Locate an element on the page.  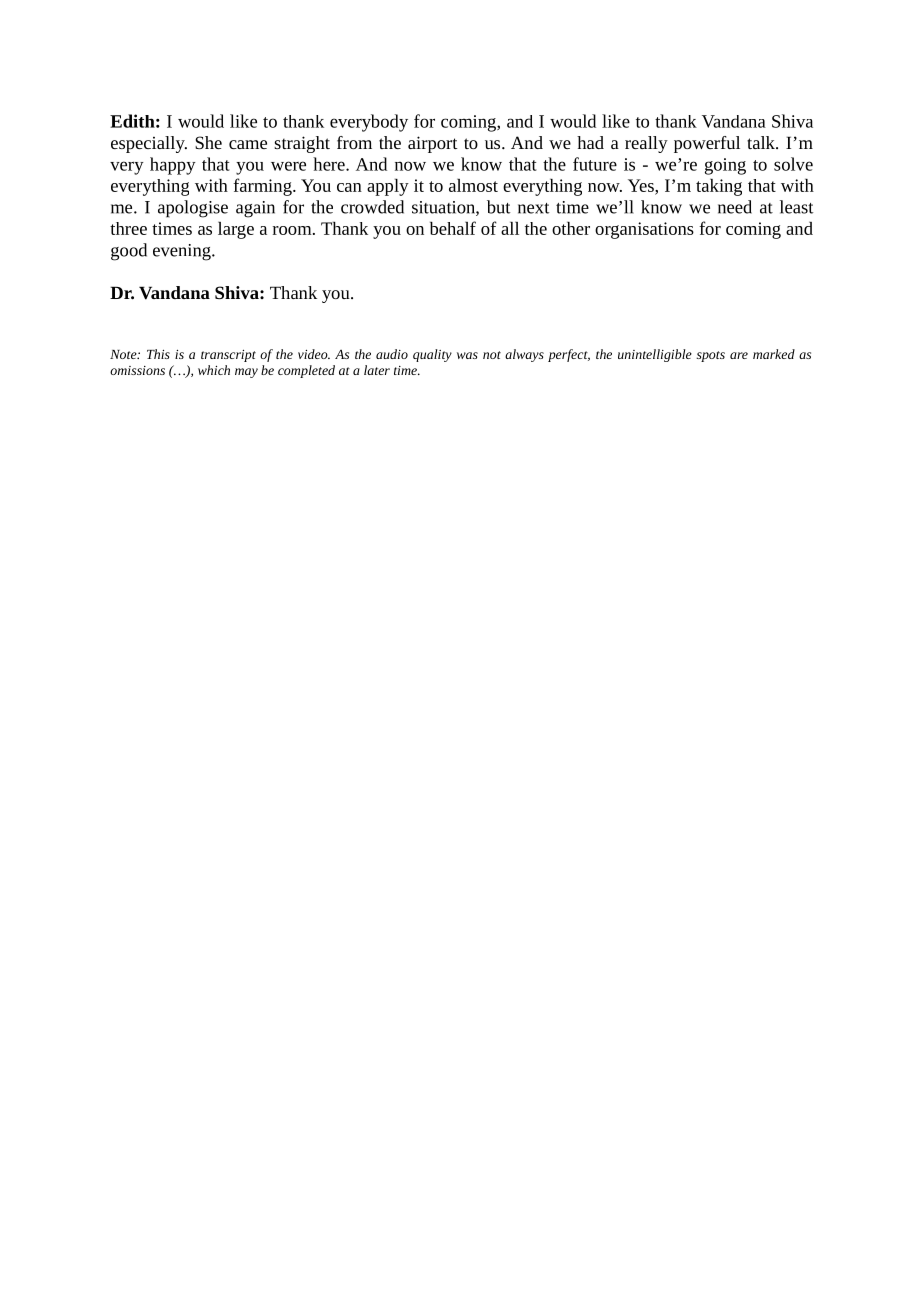
marked is located at coordinates (774, 354).
